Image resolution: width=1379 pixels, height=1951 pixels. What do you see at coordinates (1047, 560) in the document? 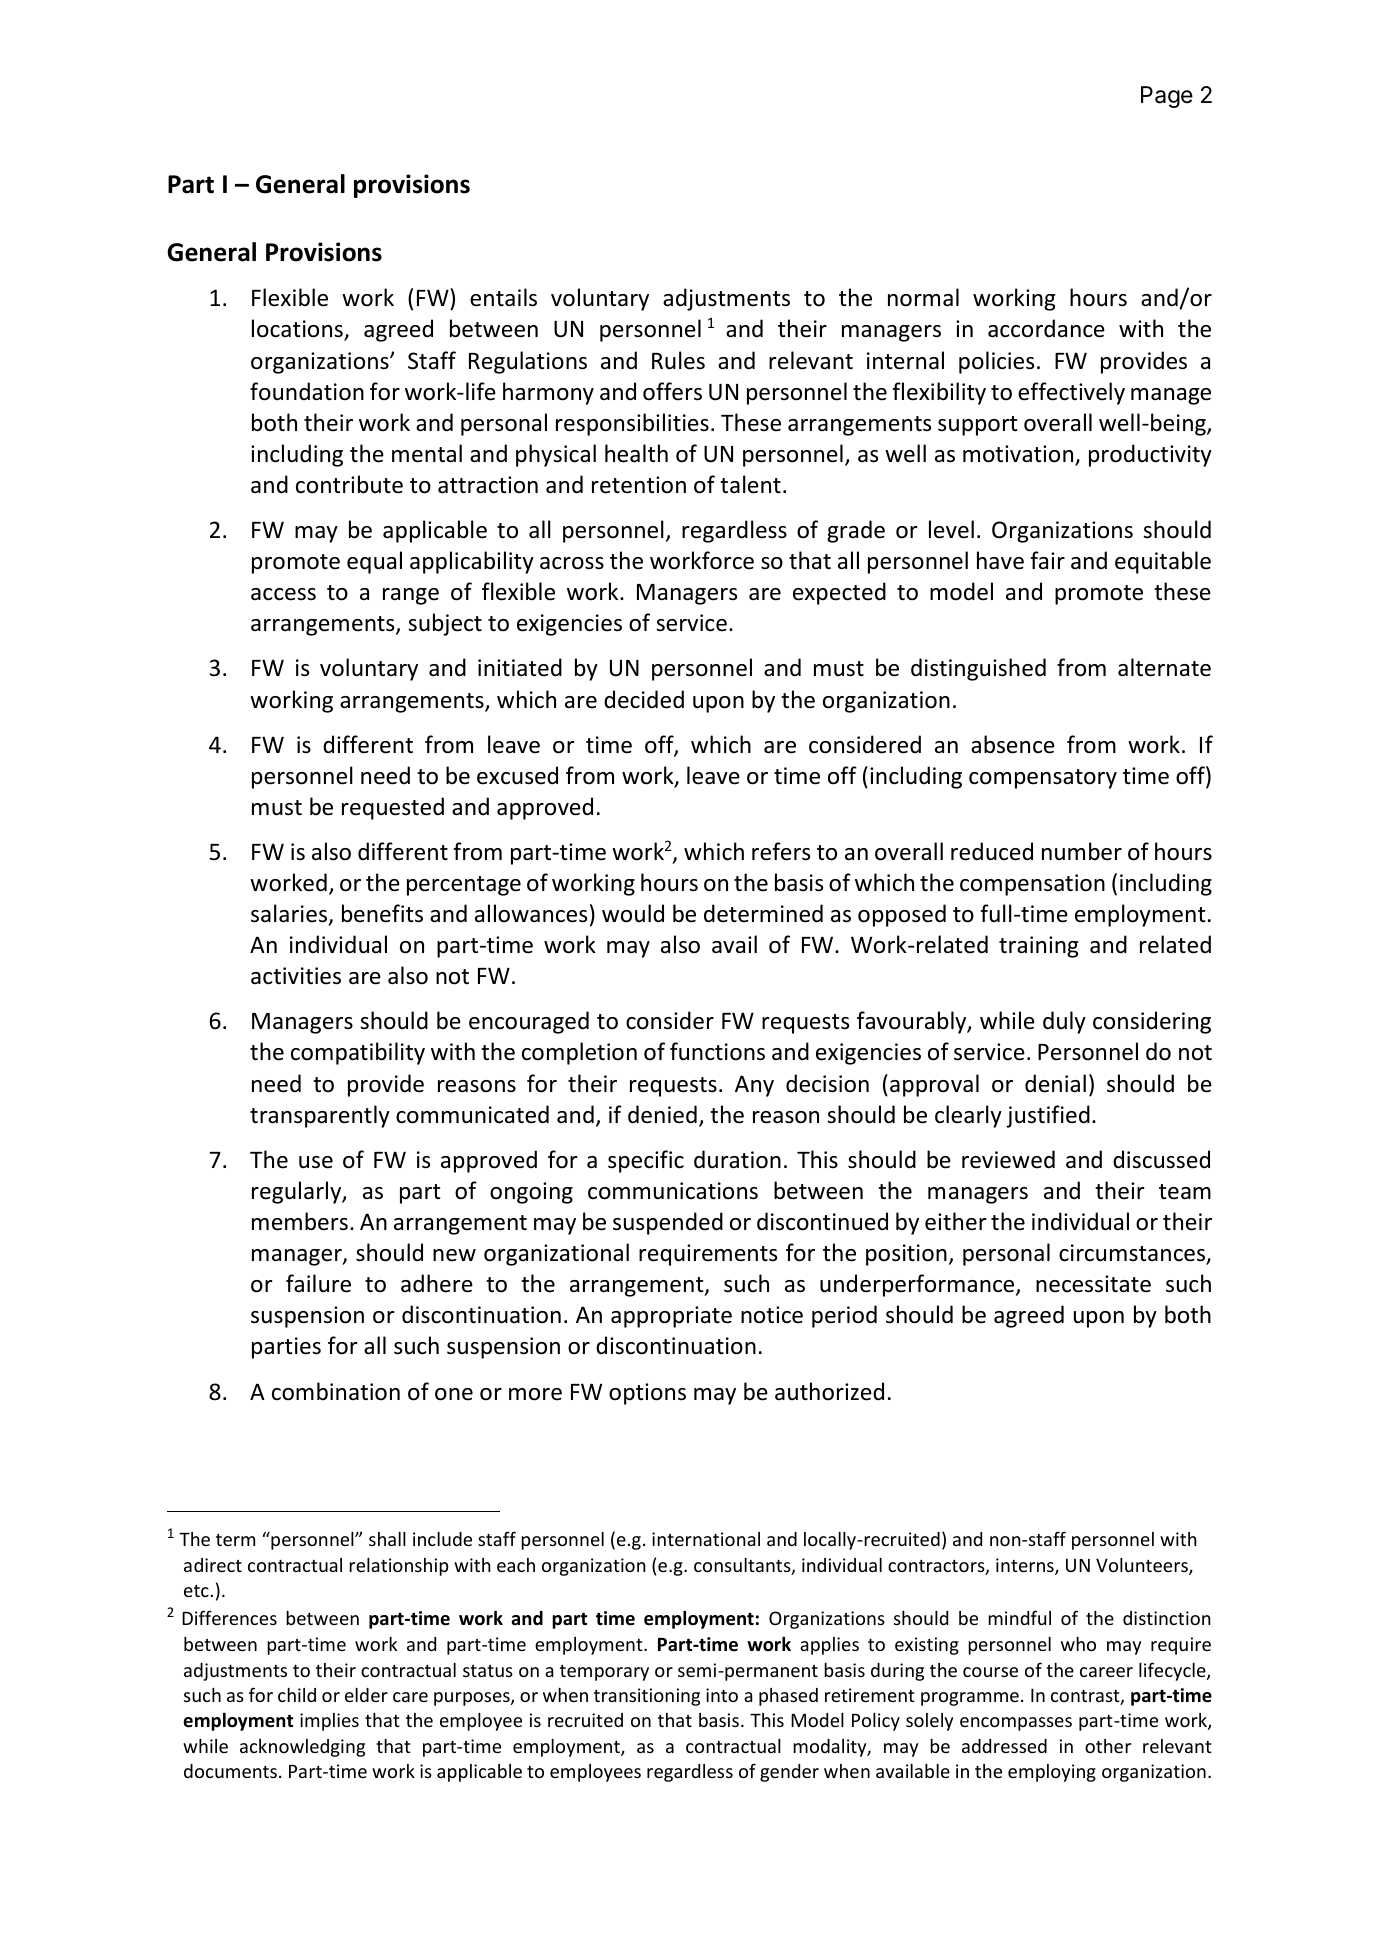
I see `fair` at bounding box center [1047, 560].
